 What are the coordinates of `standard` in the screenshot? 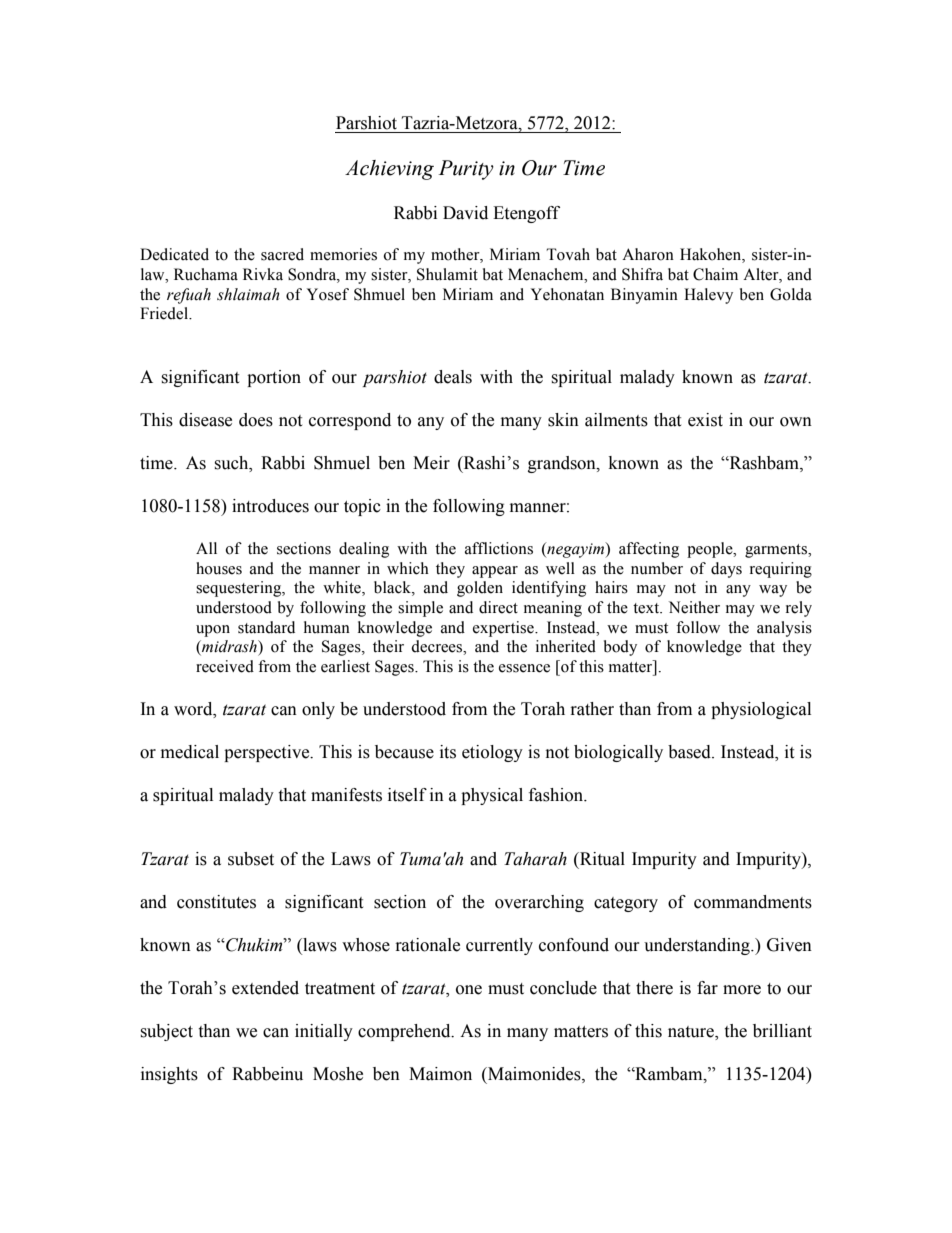 It's located at (266, 627).
